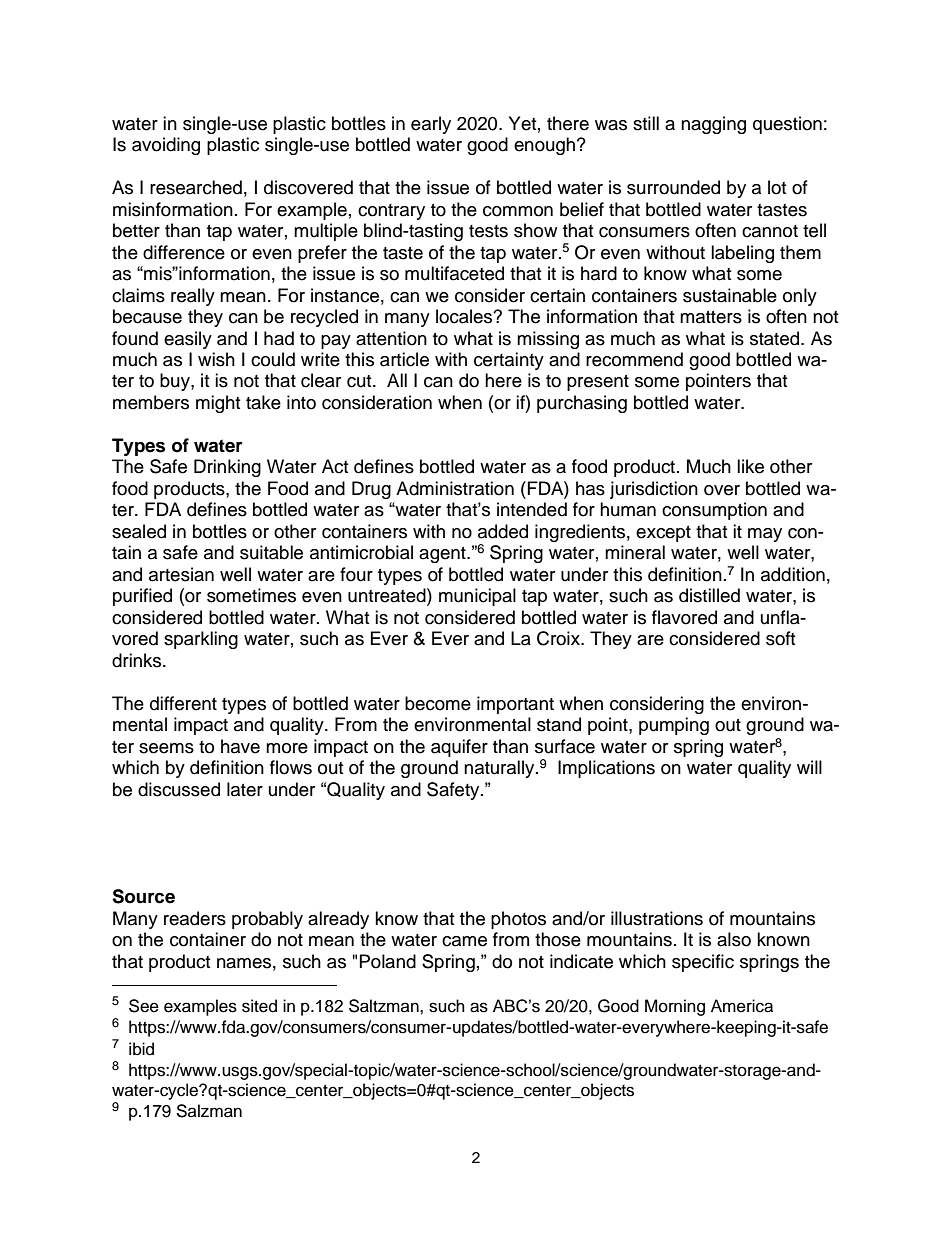  Describe the element at coordinates (464, 941) in the image. I see `came` at that location.
